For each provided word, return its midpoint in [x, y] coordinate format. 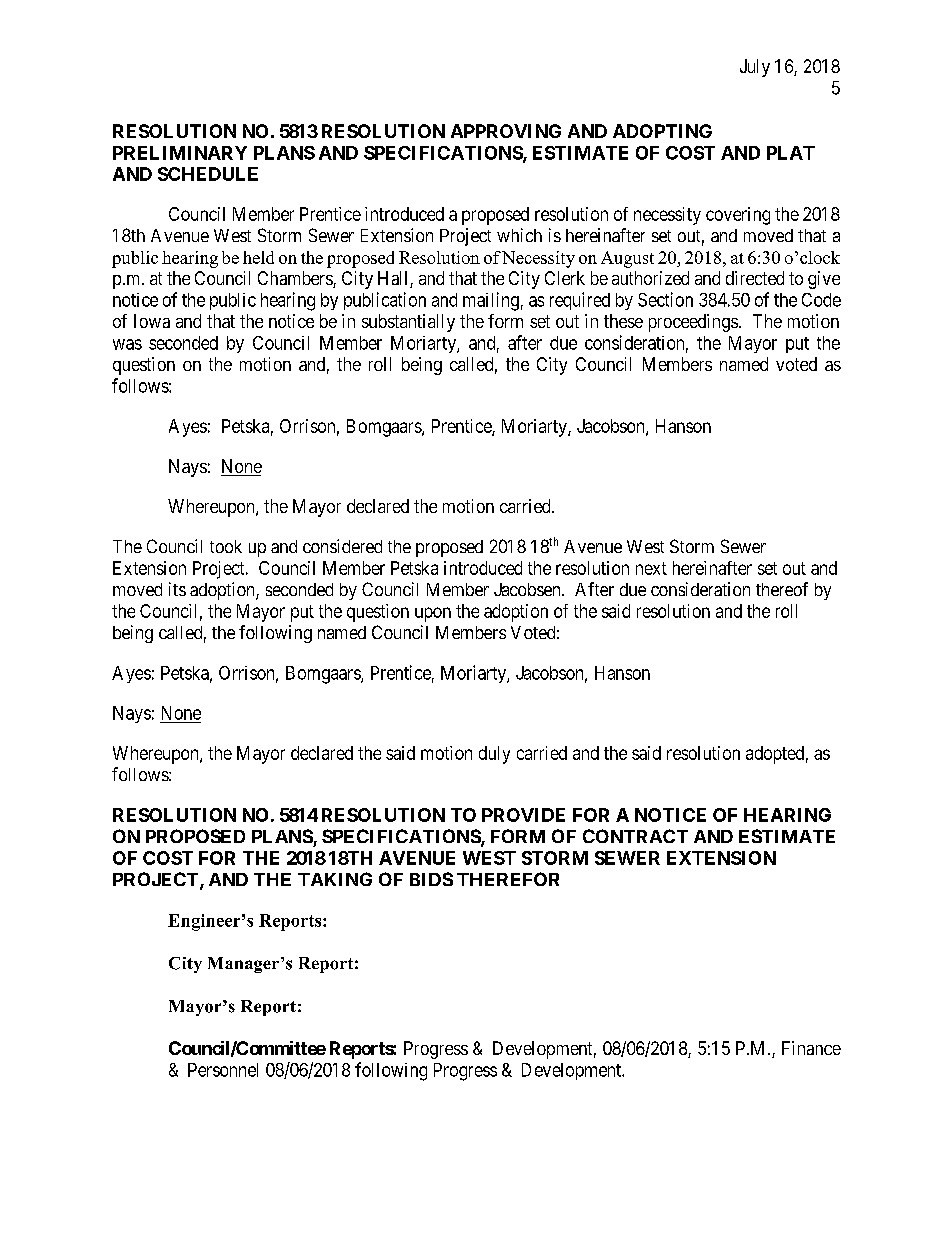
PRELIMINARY [180, 153]
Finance [811, 1048]
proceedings [693, 323]
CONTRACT [635, 836]
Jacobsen [528, 589]
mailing [491, 301]
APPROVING [506, 131]
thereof [782, 589]
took [226, 546]
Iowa [152, 321]
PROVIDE [523, 815]
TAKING [335, 879]
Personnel [223, 1070]
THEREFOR [508, 879]
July [755, 68]
